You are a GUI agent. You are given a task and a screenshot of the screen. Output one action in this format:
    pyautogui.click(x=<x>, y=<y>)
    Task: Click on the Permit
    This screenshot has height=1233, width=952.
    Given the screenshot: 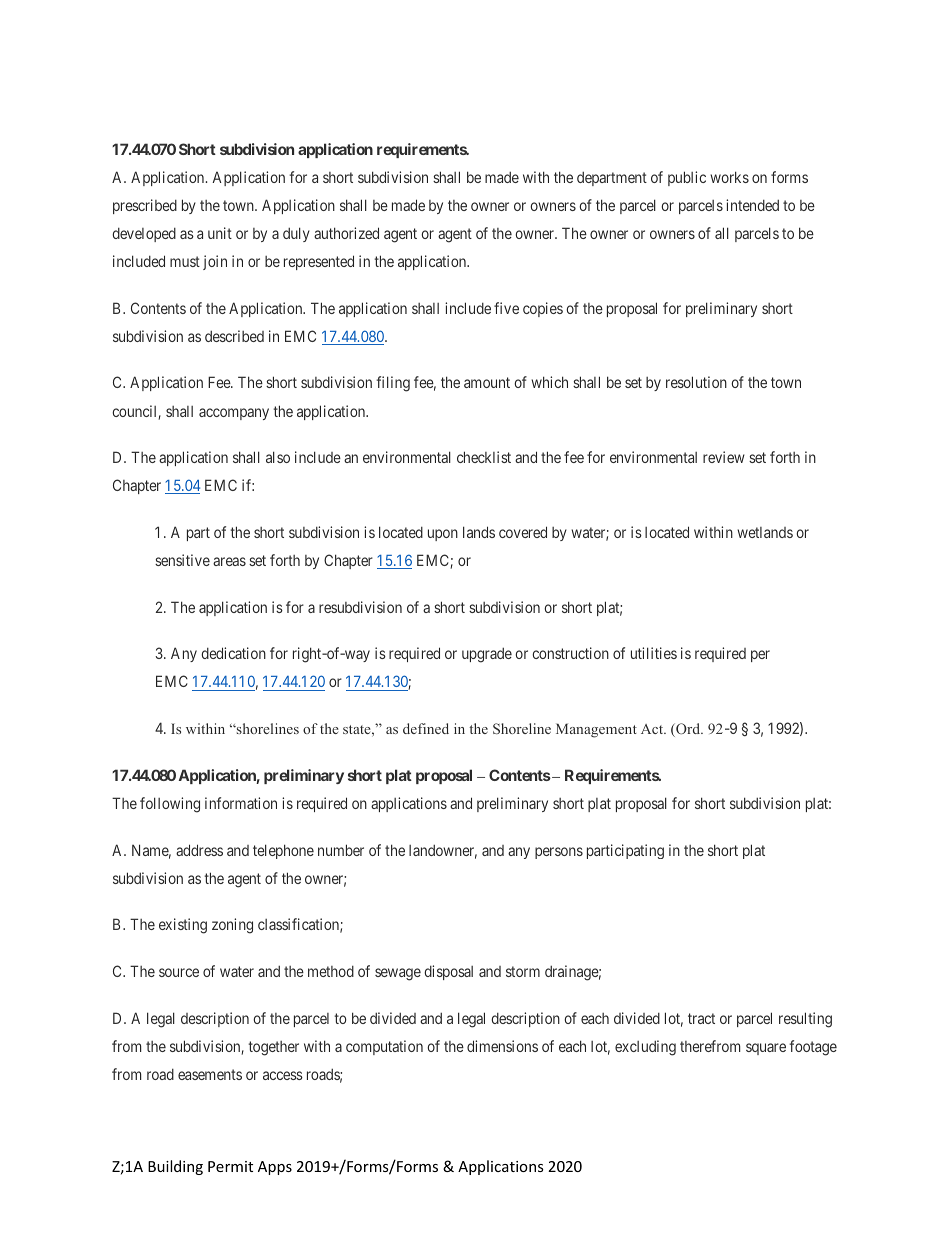 What is the action you would take?
    pyautogui.click(x=230, y=1166)
